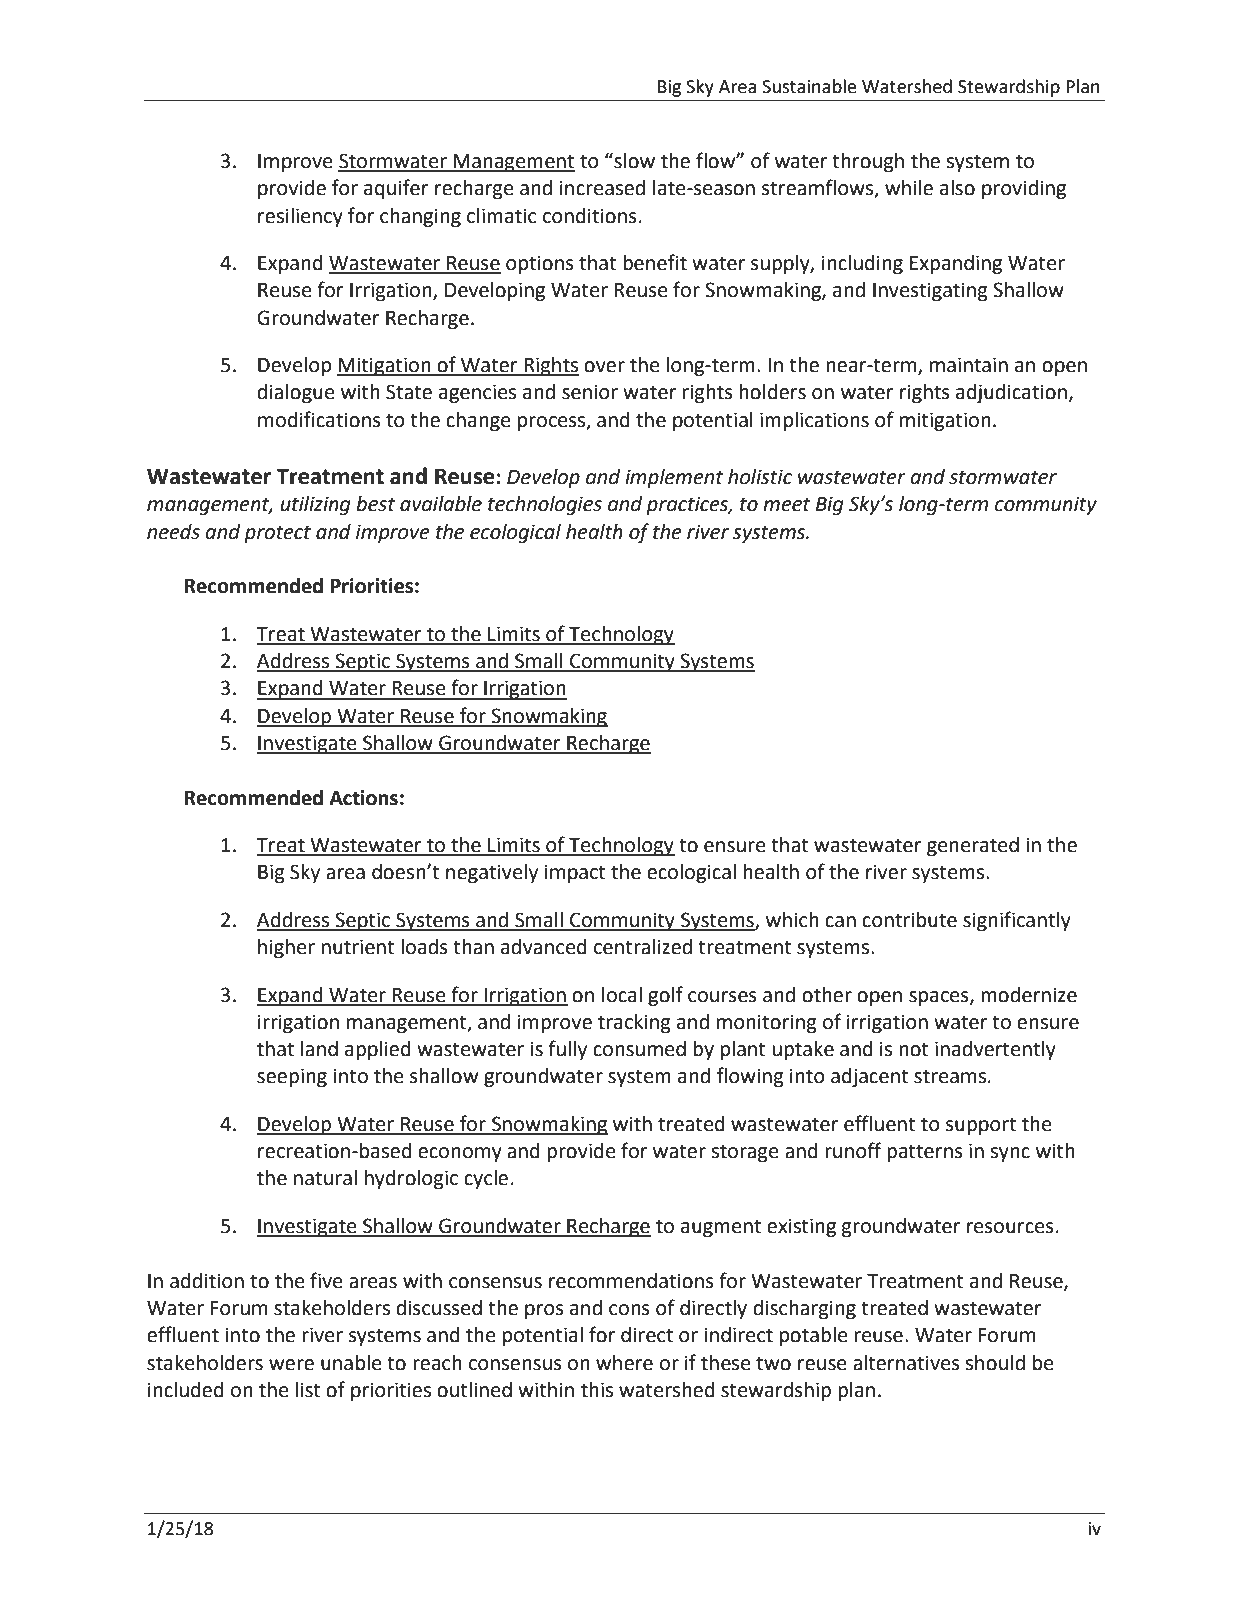  Describe the element at coordinates (973, 847) in the screenshot. I see `generated` at that location.
